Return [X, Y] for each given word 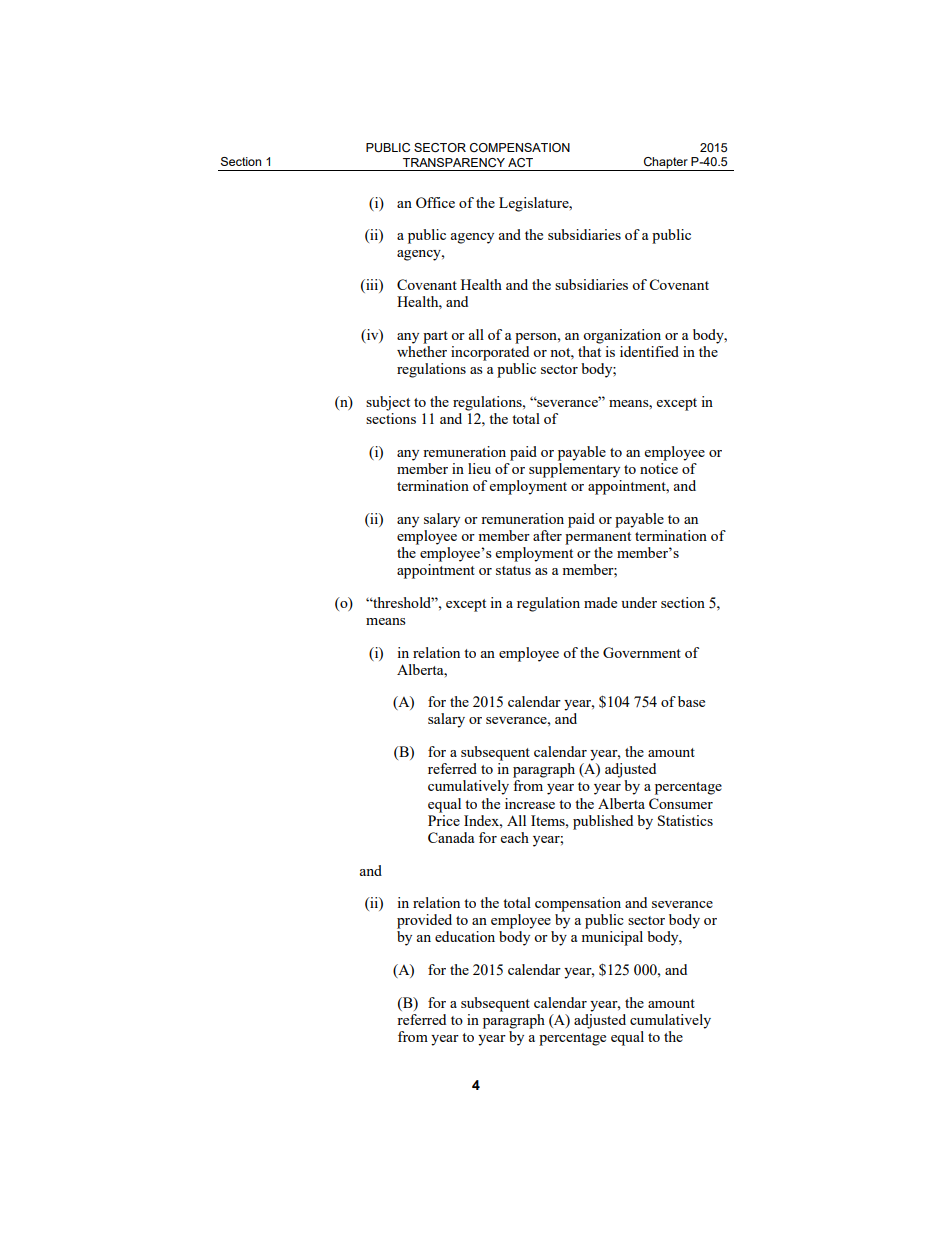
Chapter [665, 164]
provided [424, 921]
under [639, 602]
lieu [479, 468]
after [547, 535]
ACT [520, 163]
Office [435, 202]
